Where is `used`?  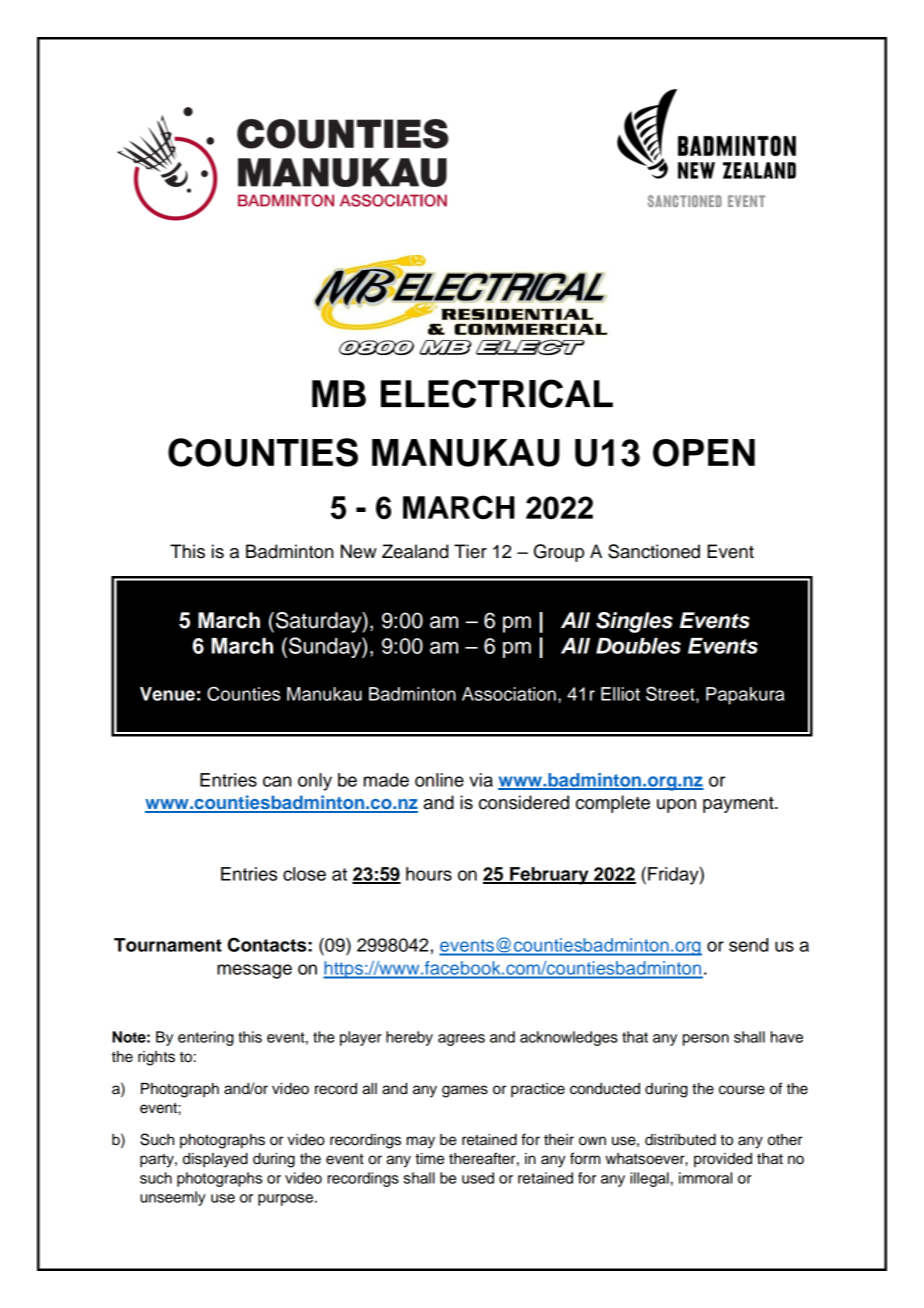 used is located at coordinates (478, 1178).
